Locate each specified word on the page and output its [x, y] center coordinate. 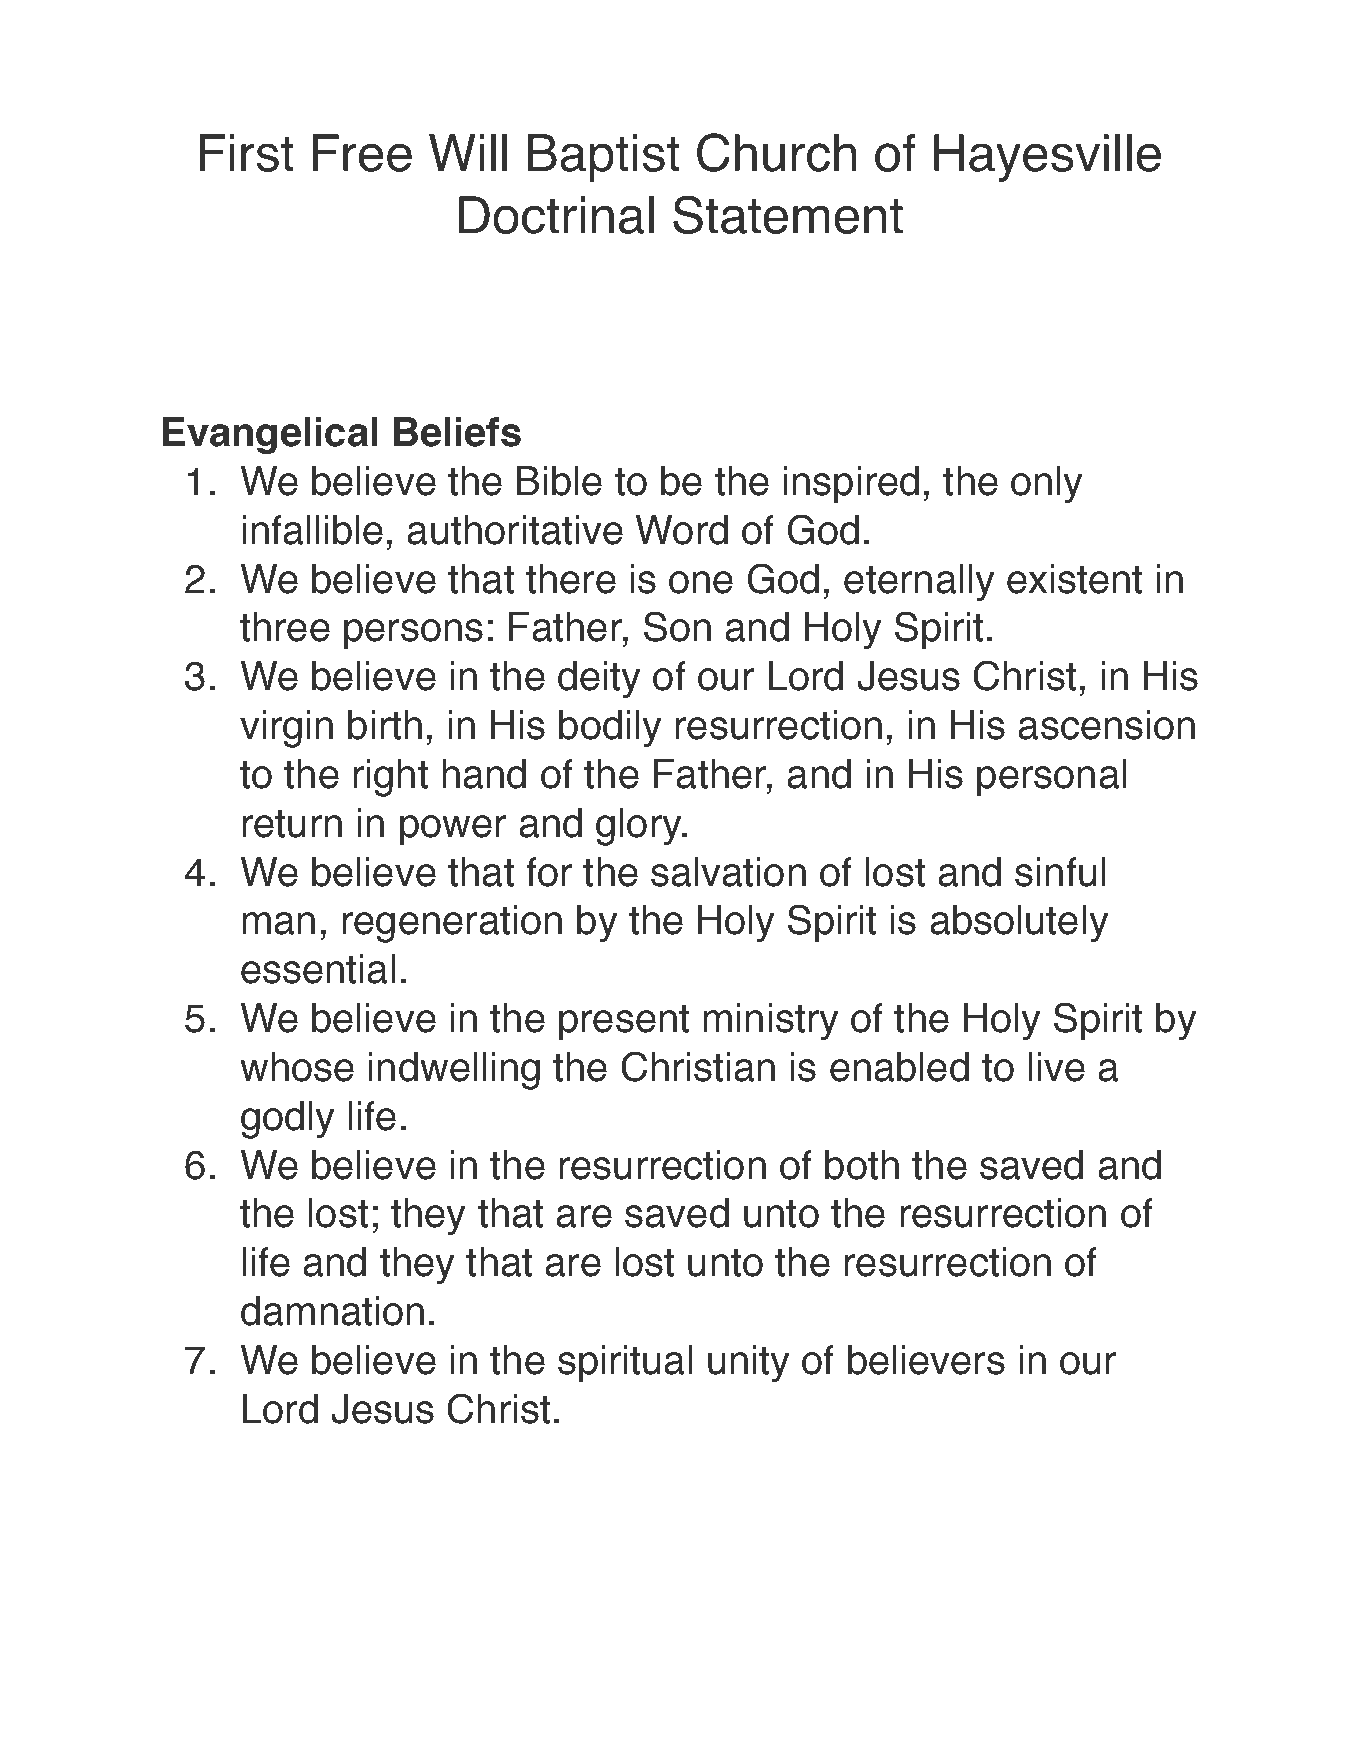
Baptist [603, 158]
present [624, 1022]
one [701, 582]
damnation [332, 1311]
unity [748, 1363]
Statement [788, 215]
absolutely [1019, 923]
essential [318, 969]
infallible [313, 530]
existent [1074, 579]
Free [362, 153]
